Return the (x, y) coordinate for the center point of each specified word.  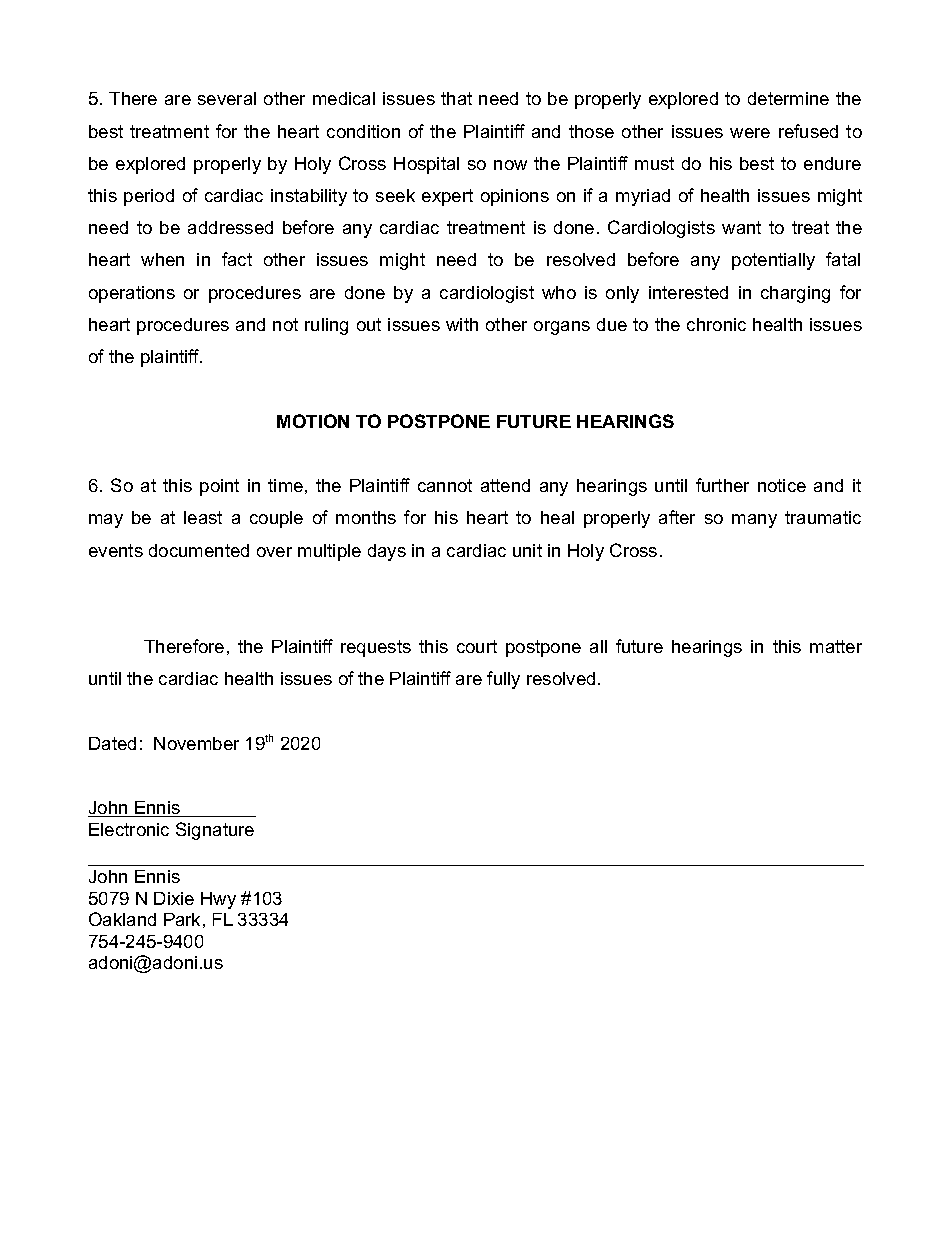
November (196, 743)
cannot (445, 485)
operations (132, 294)
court (477, 646)
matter (836, 646)
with (462, 324)
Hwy (218, 900)
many (754, 521)
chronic (716, 324)
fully (503, 680)
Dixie (174, 898)
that (456, 98)
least (203, 517)
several (227, 98)
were (750, 133)
